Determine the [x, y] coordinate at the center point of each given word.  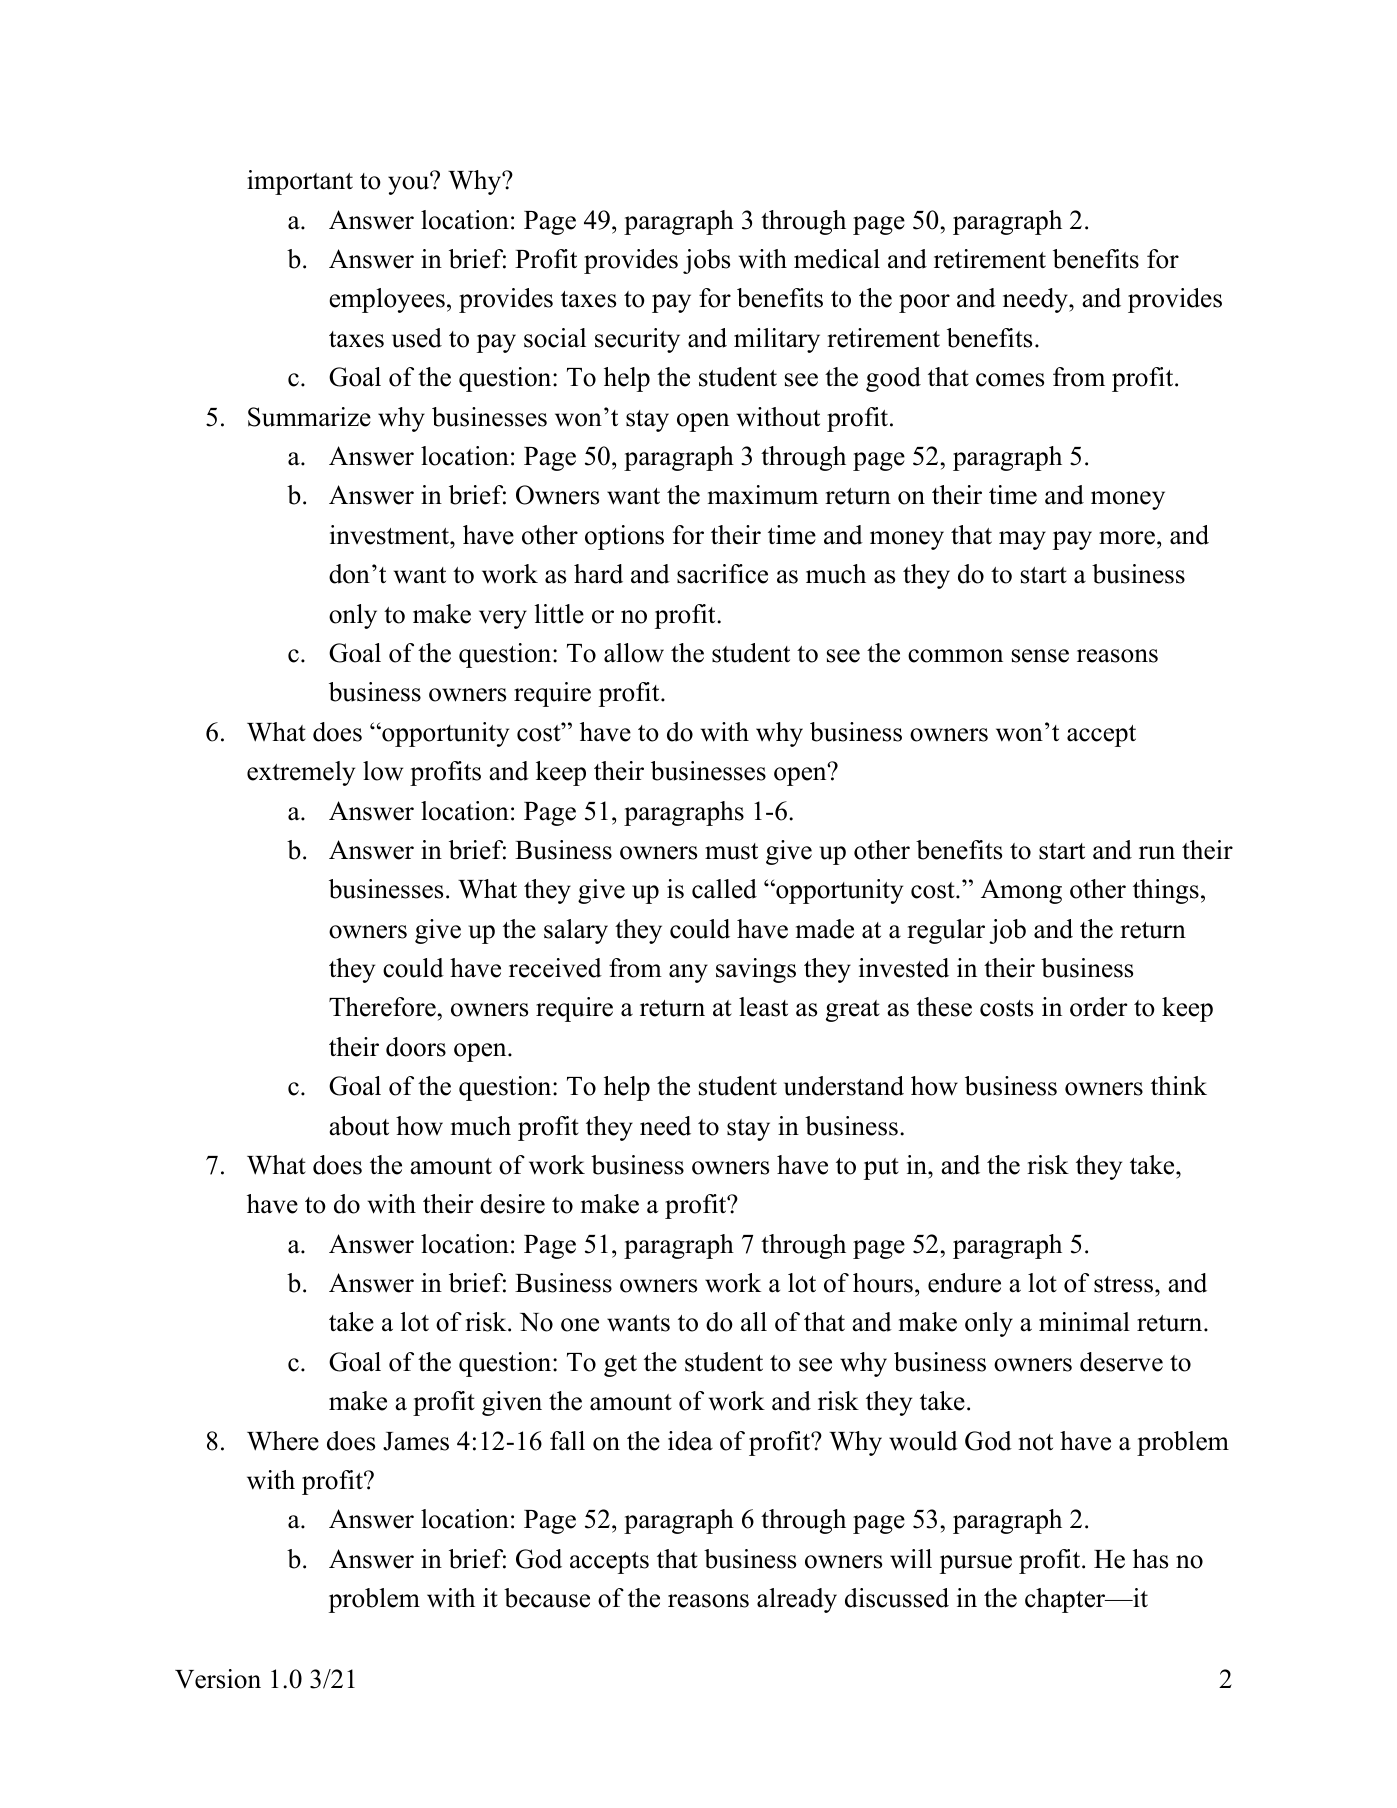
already [797, 1600]
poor [924, 303]
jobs [706, 261]
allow [634, 653]
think [1179, 1085]
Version [218, 1679]
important [300, 182]
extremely [301, 773]
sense [1040, 656]
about [359, 1126]
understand [844, 1086]
